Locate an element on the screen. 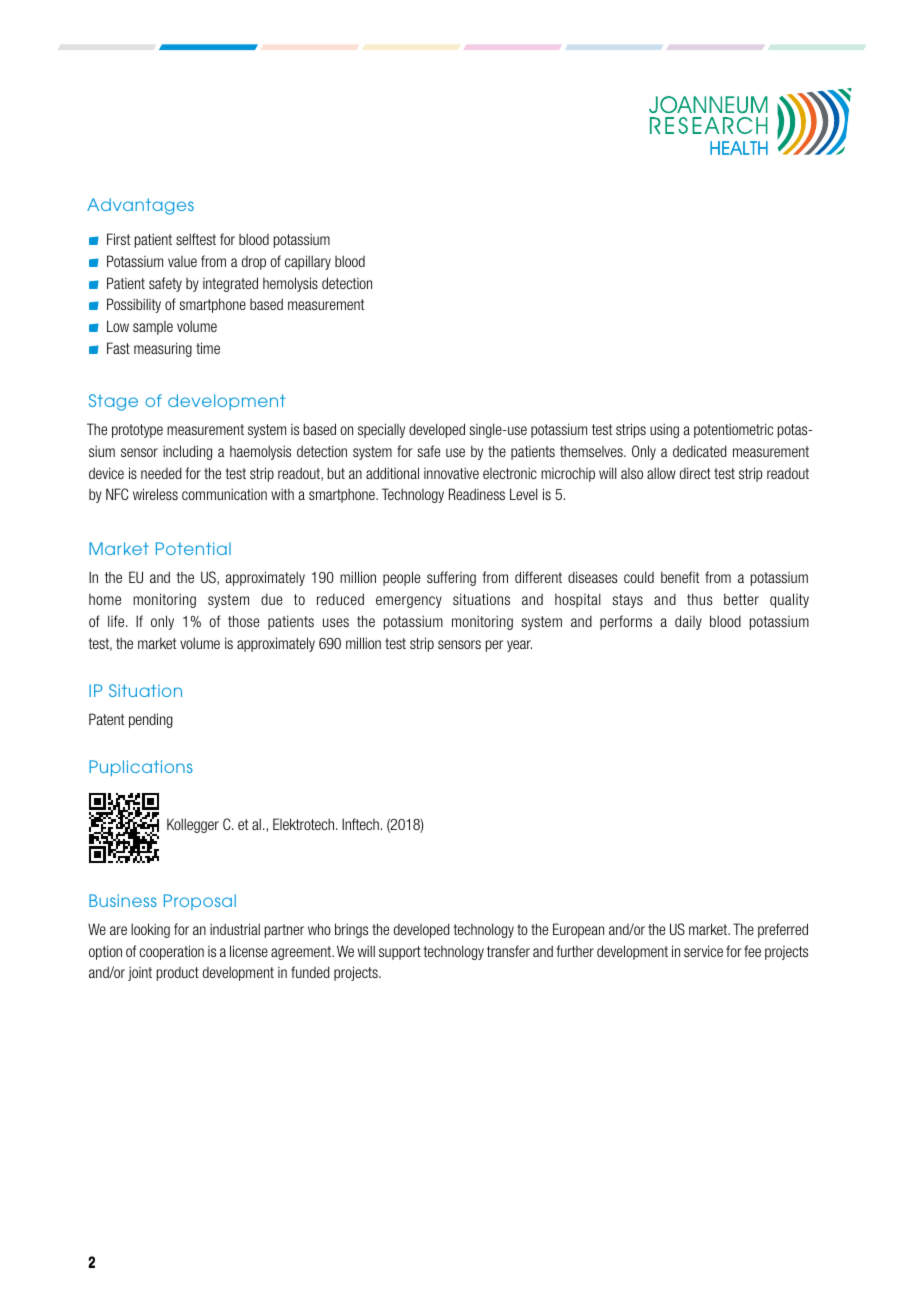 This screenshot has width=924, height=1308. cooperation is located at coordinates (171, 952).
